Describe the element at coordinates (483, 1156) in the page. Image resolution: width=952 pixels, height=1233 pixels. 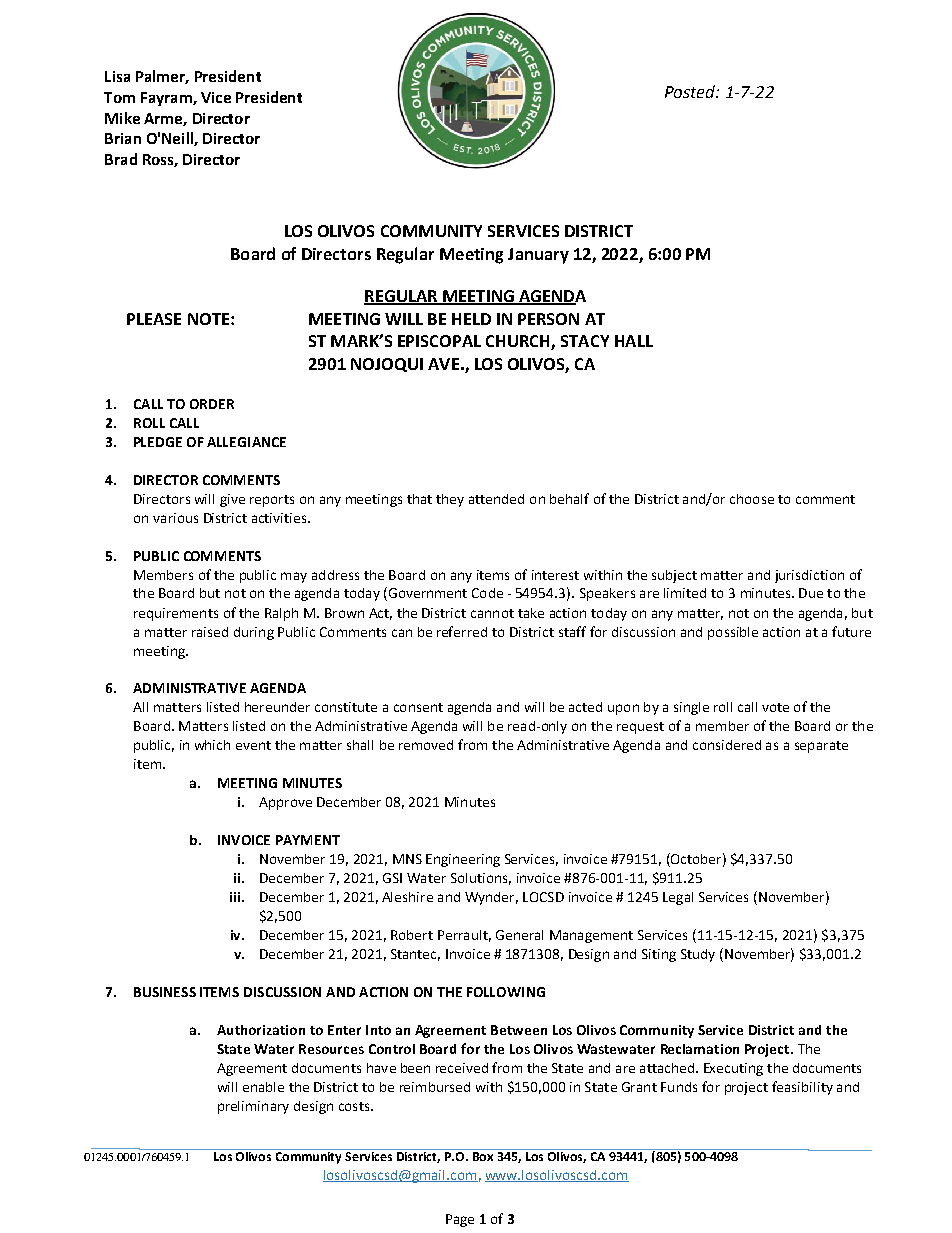
I see `Box` at that location.
